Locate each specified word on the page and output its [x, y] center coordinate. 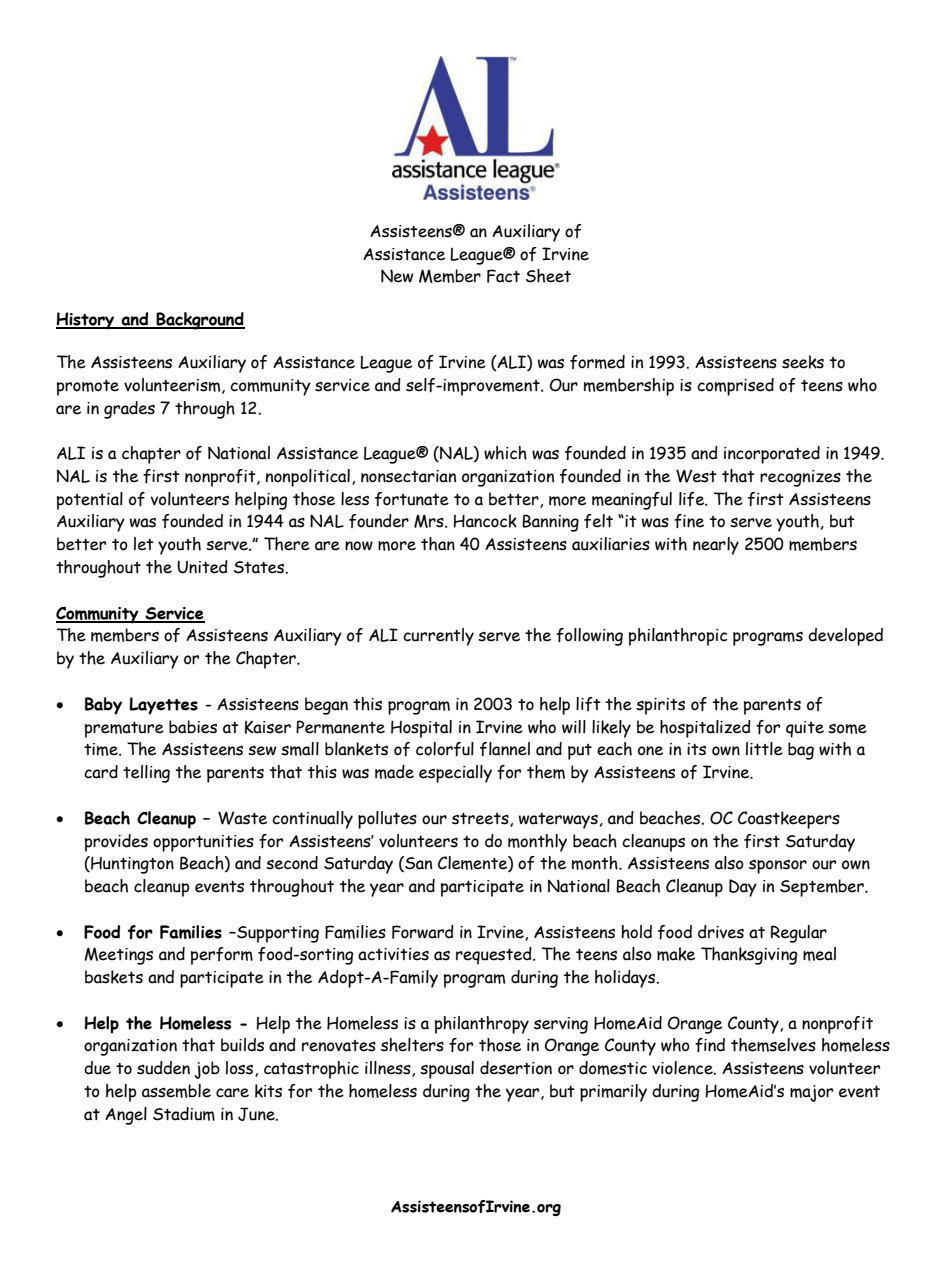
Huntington [131, 865]
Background [199, 321]
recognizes [800, 478]
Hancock [485, 521]
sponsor [778, 867]
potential [90, 501]
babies [193, 727]
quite [805, 729]
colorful [445, 749]
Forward [423, 932]
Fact [503, 276]
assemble [176, 1091]
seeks [803, 362]
